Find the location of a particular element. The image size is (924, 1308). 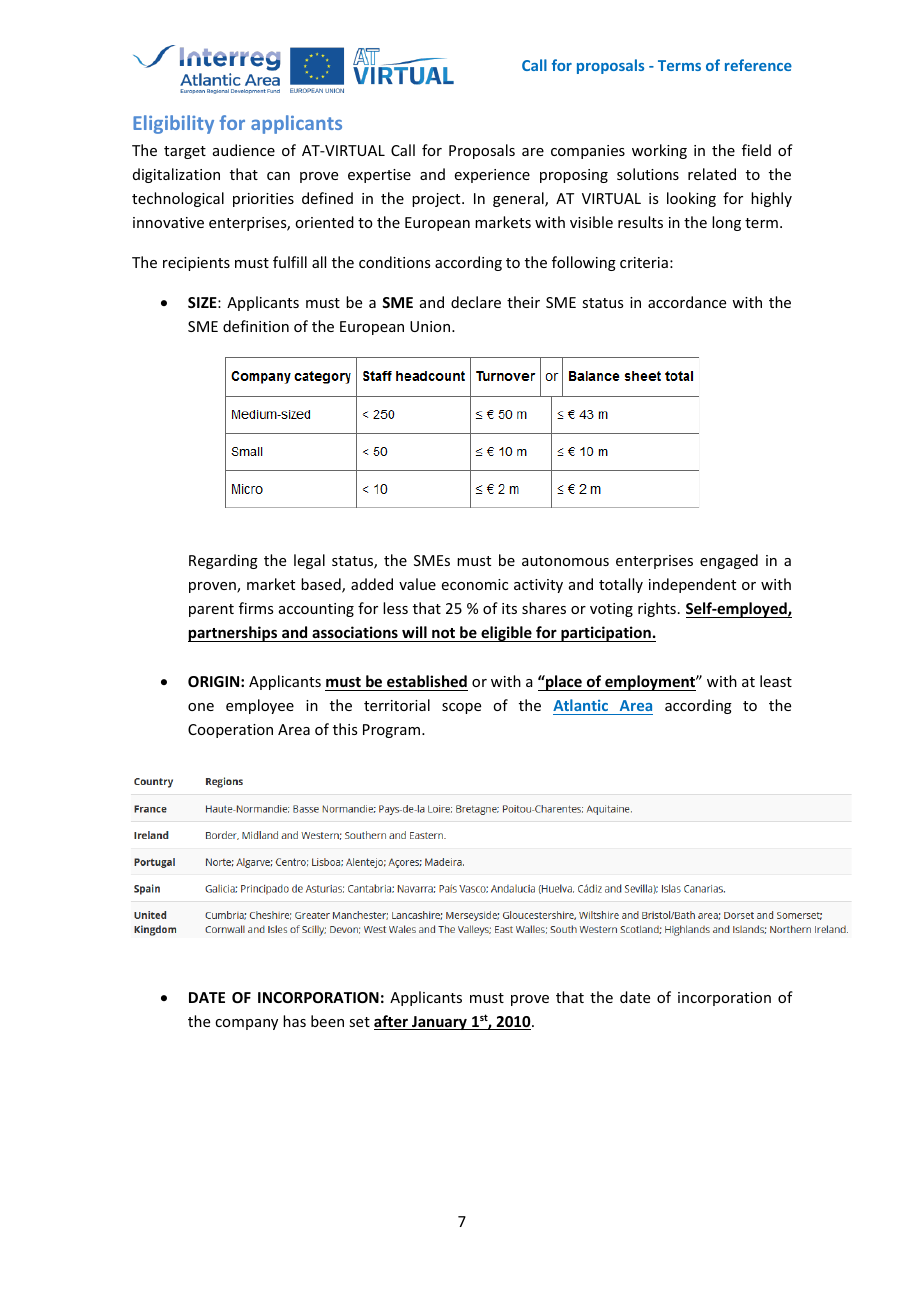

January is located at coordinates (439, 1023).
